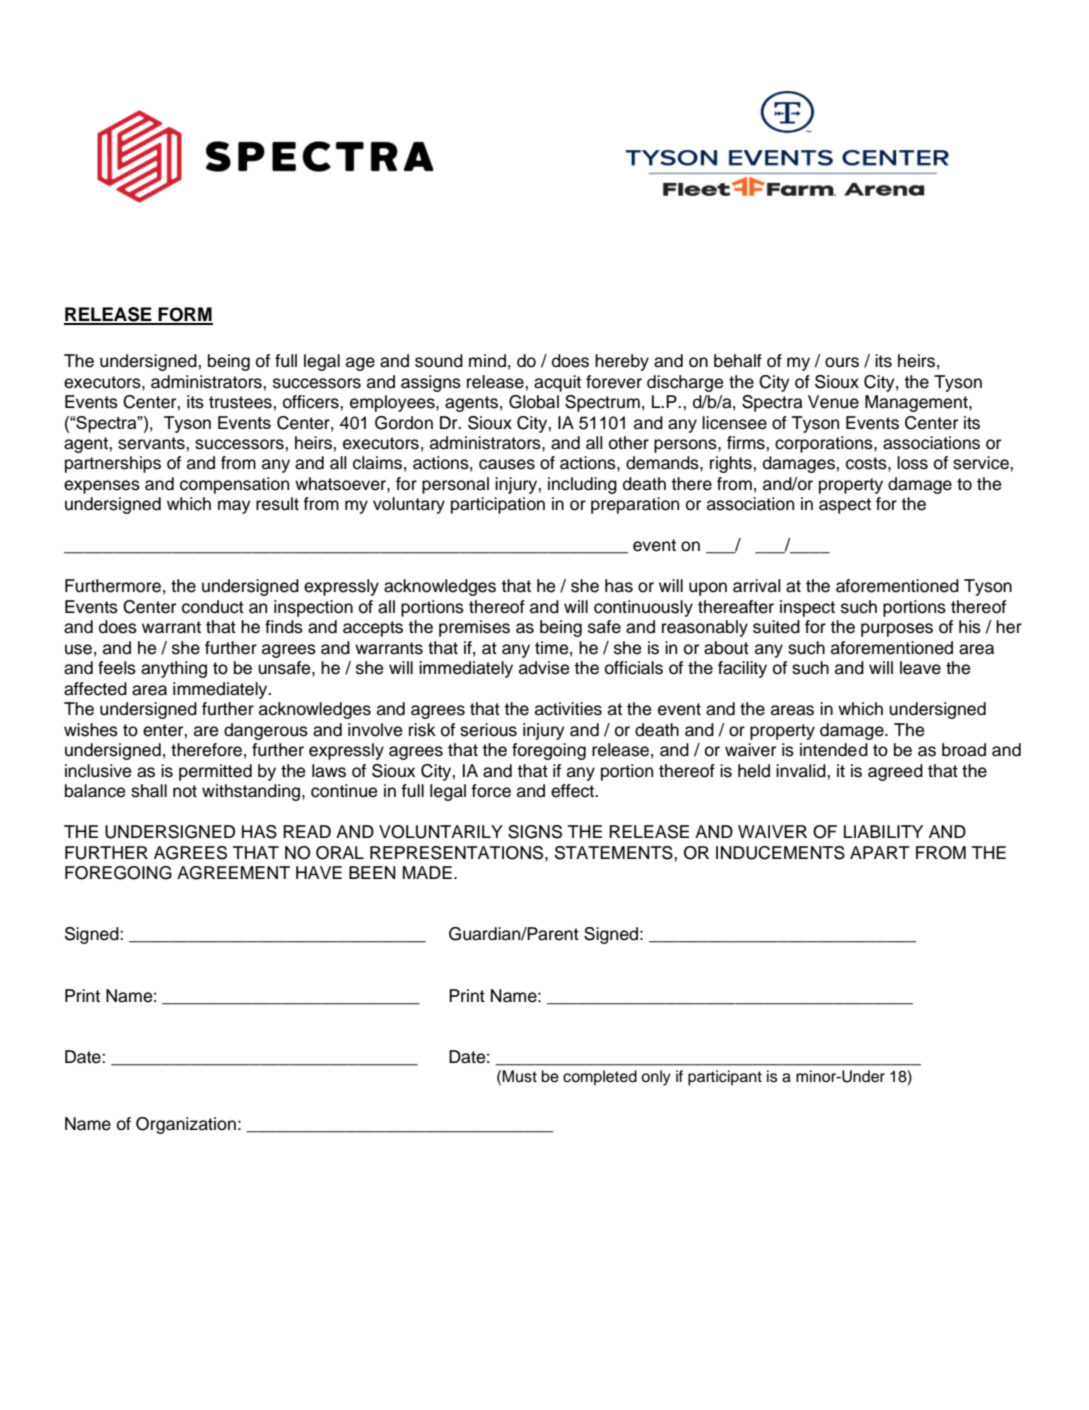  I want to click on Organization, so click(186, 1125).
